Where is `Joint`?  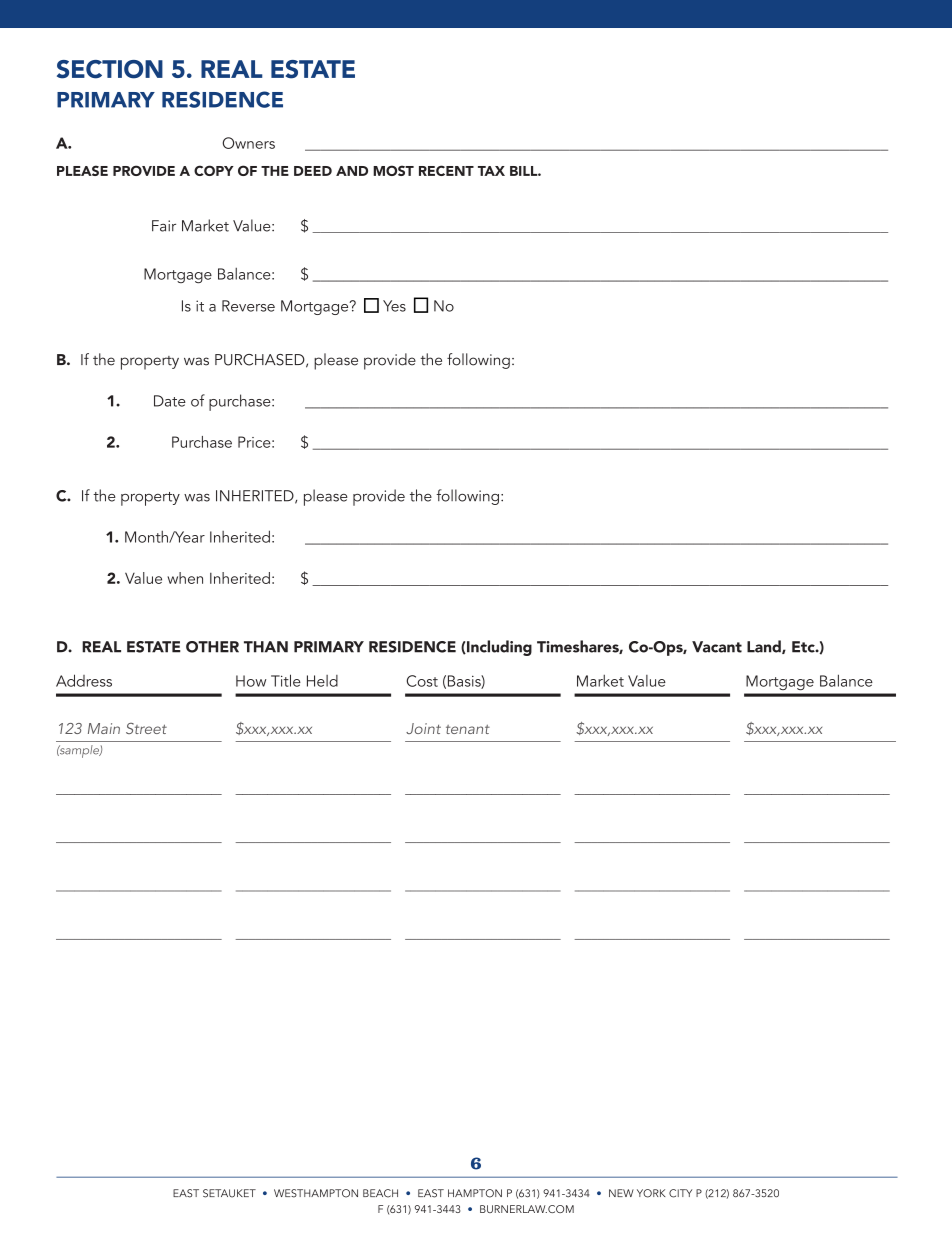 Joint is located at coordinates (423, 728).
